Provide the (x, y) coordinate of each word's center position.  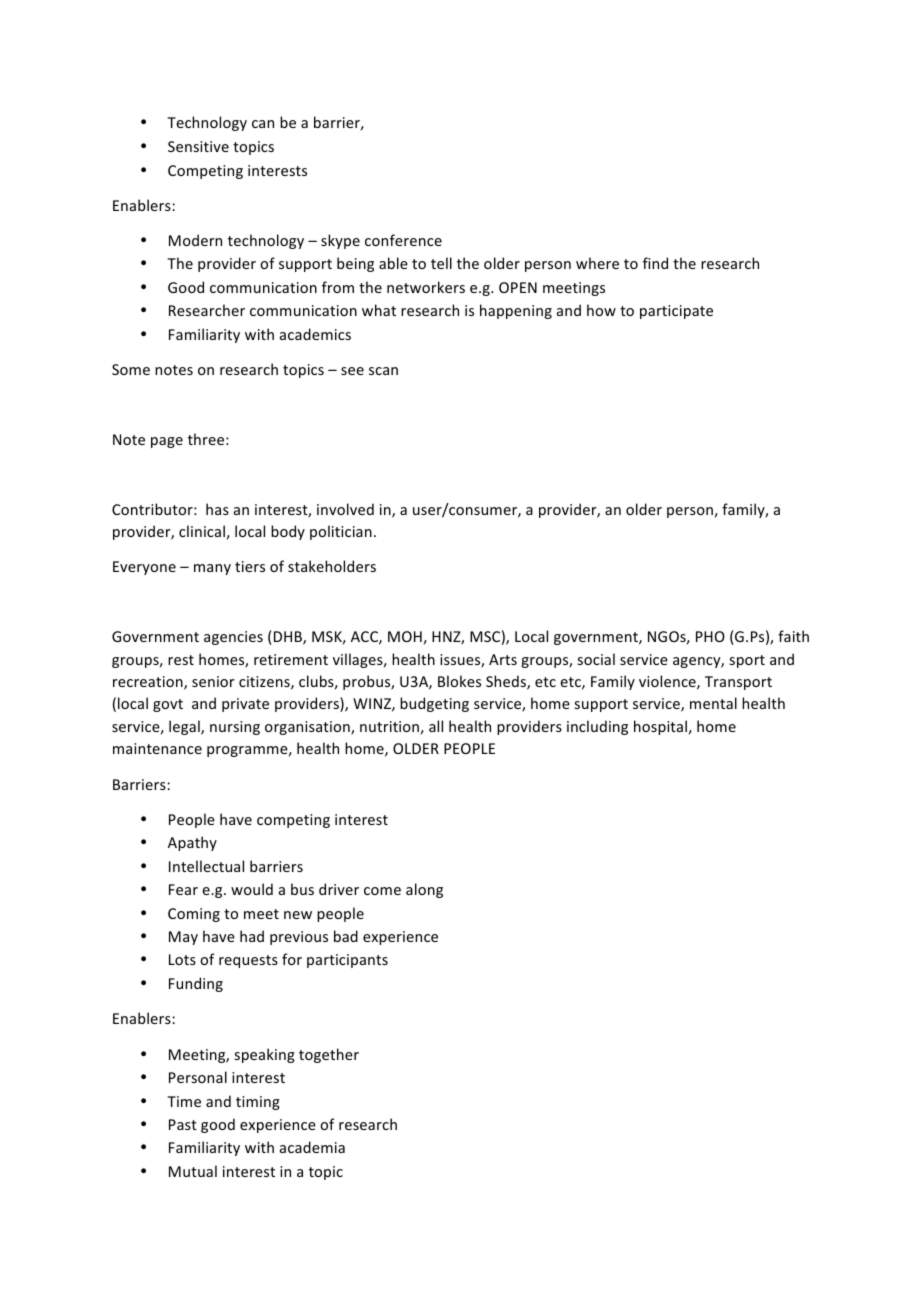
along (424, 890)
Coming (194, 915)
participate (676, 312)
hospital (660, 727)
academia (312, 1147)
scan (383, 371)
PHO (710, 636)
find (655, 263)
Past (183, 1124)
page (167, 442)
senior (213, 681)
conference (403, 240)
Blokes (459, 681)
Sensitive (198, 146)
